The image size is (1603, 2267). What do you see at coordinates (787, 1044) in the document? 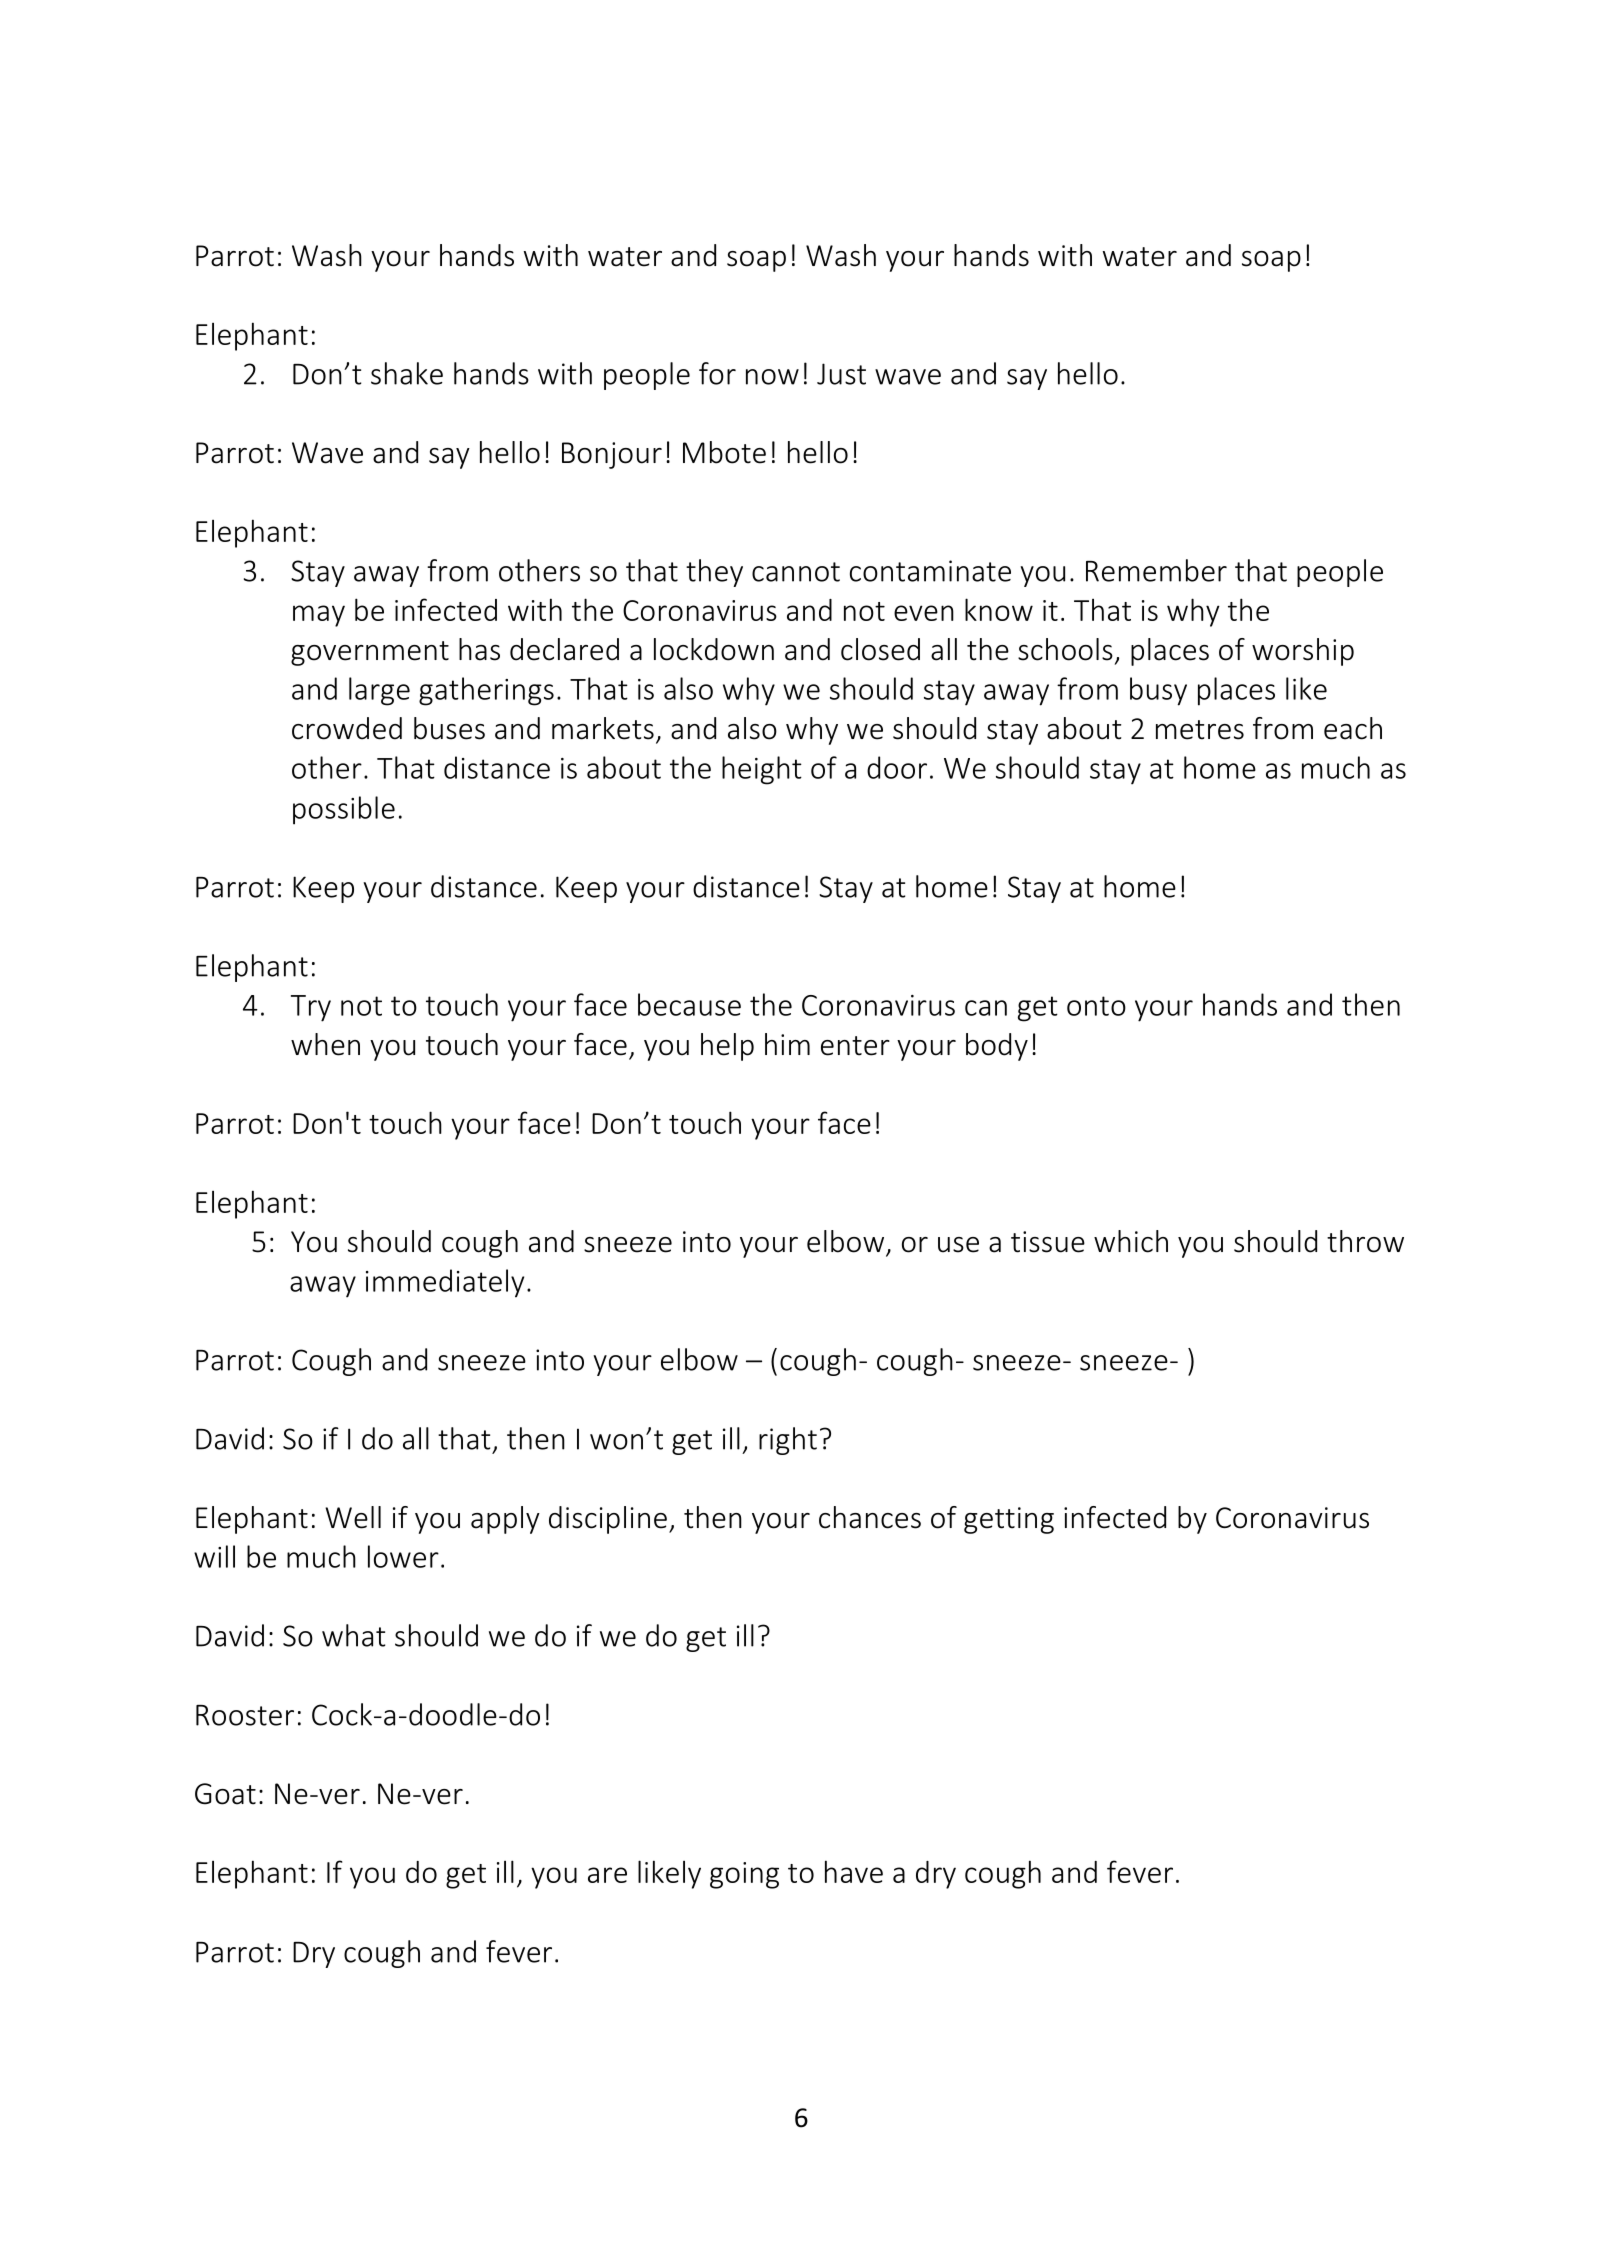
I see `him` at bounding box center [787, 1044].
